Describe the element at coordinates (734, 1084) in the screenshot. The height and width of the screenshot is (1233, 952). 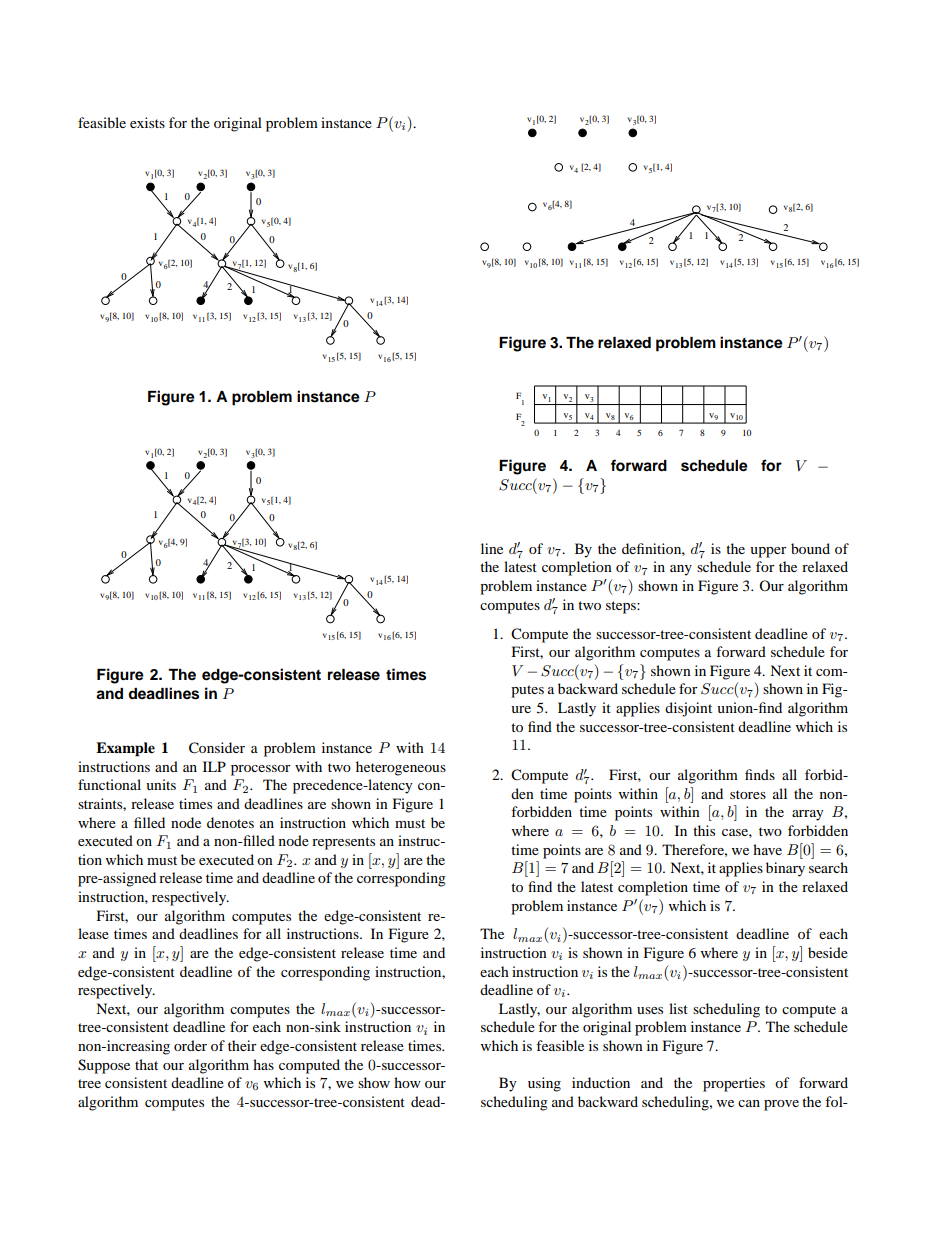
I see `properties` at that location.
